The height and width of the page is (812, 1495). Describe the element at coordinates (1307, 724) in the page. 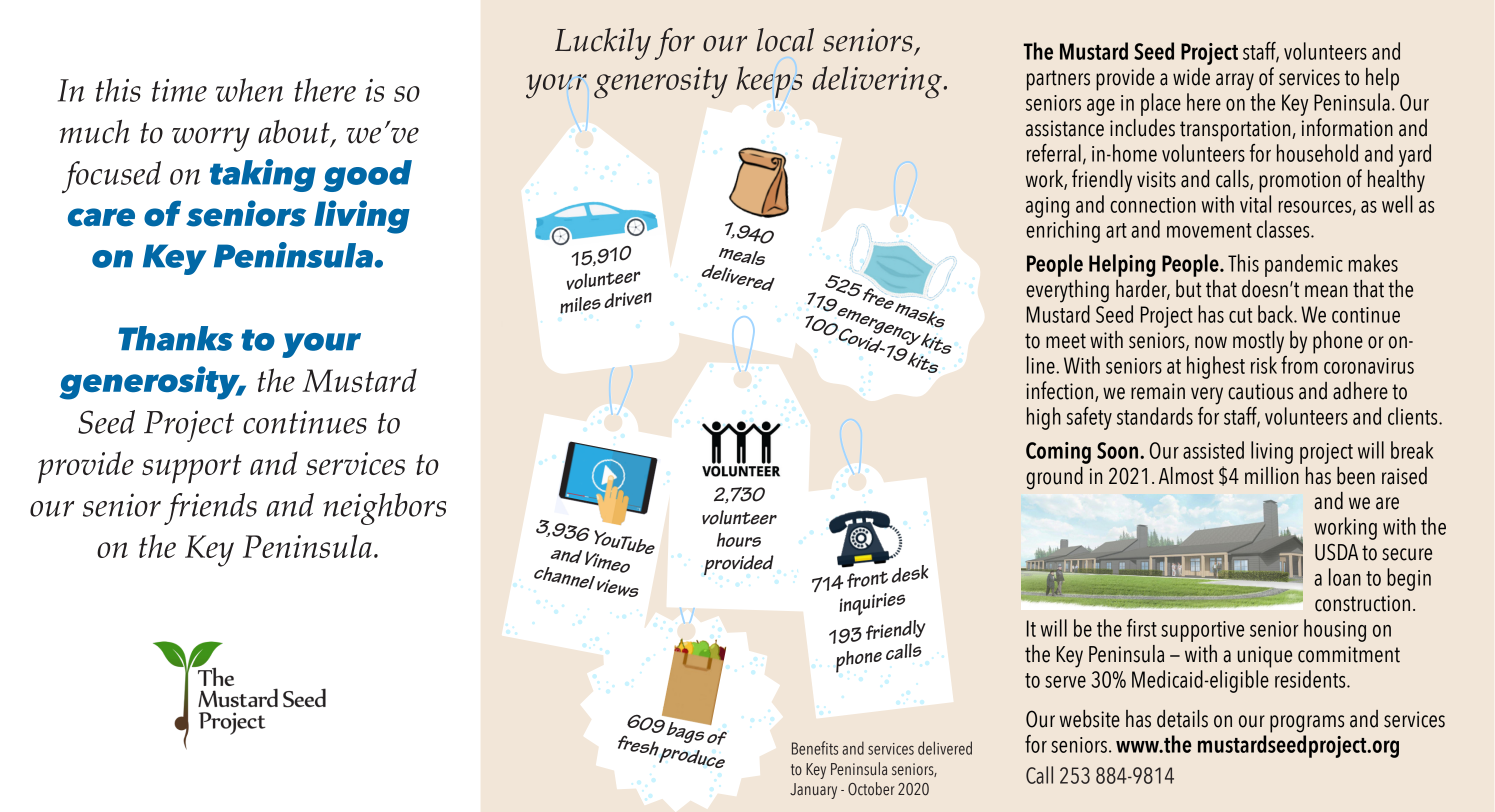

I see `programs` at that location.
